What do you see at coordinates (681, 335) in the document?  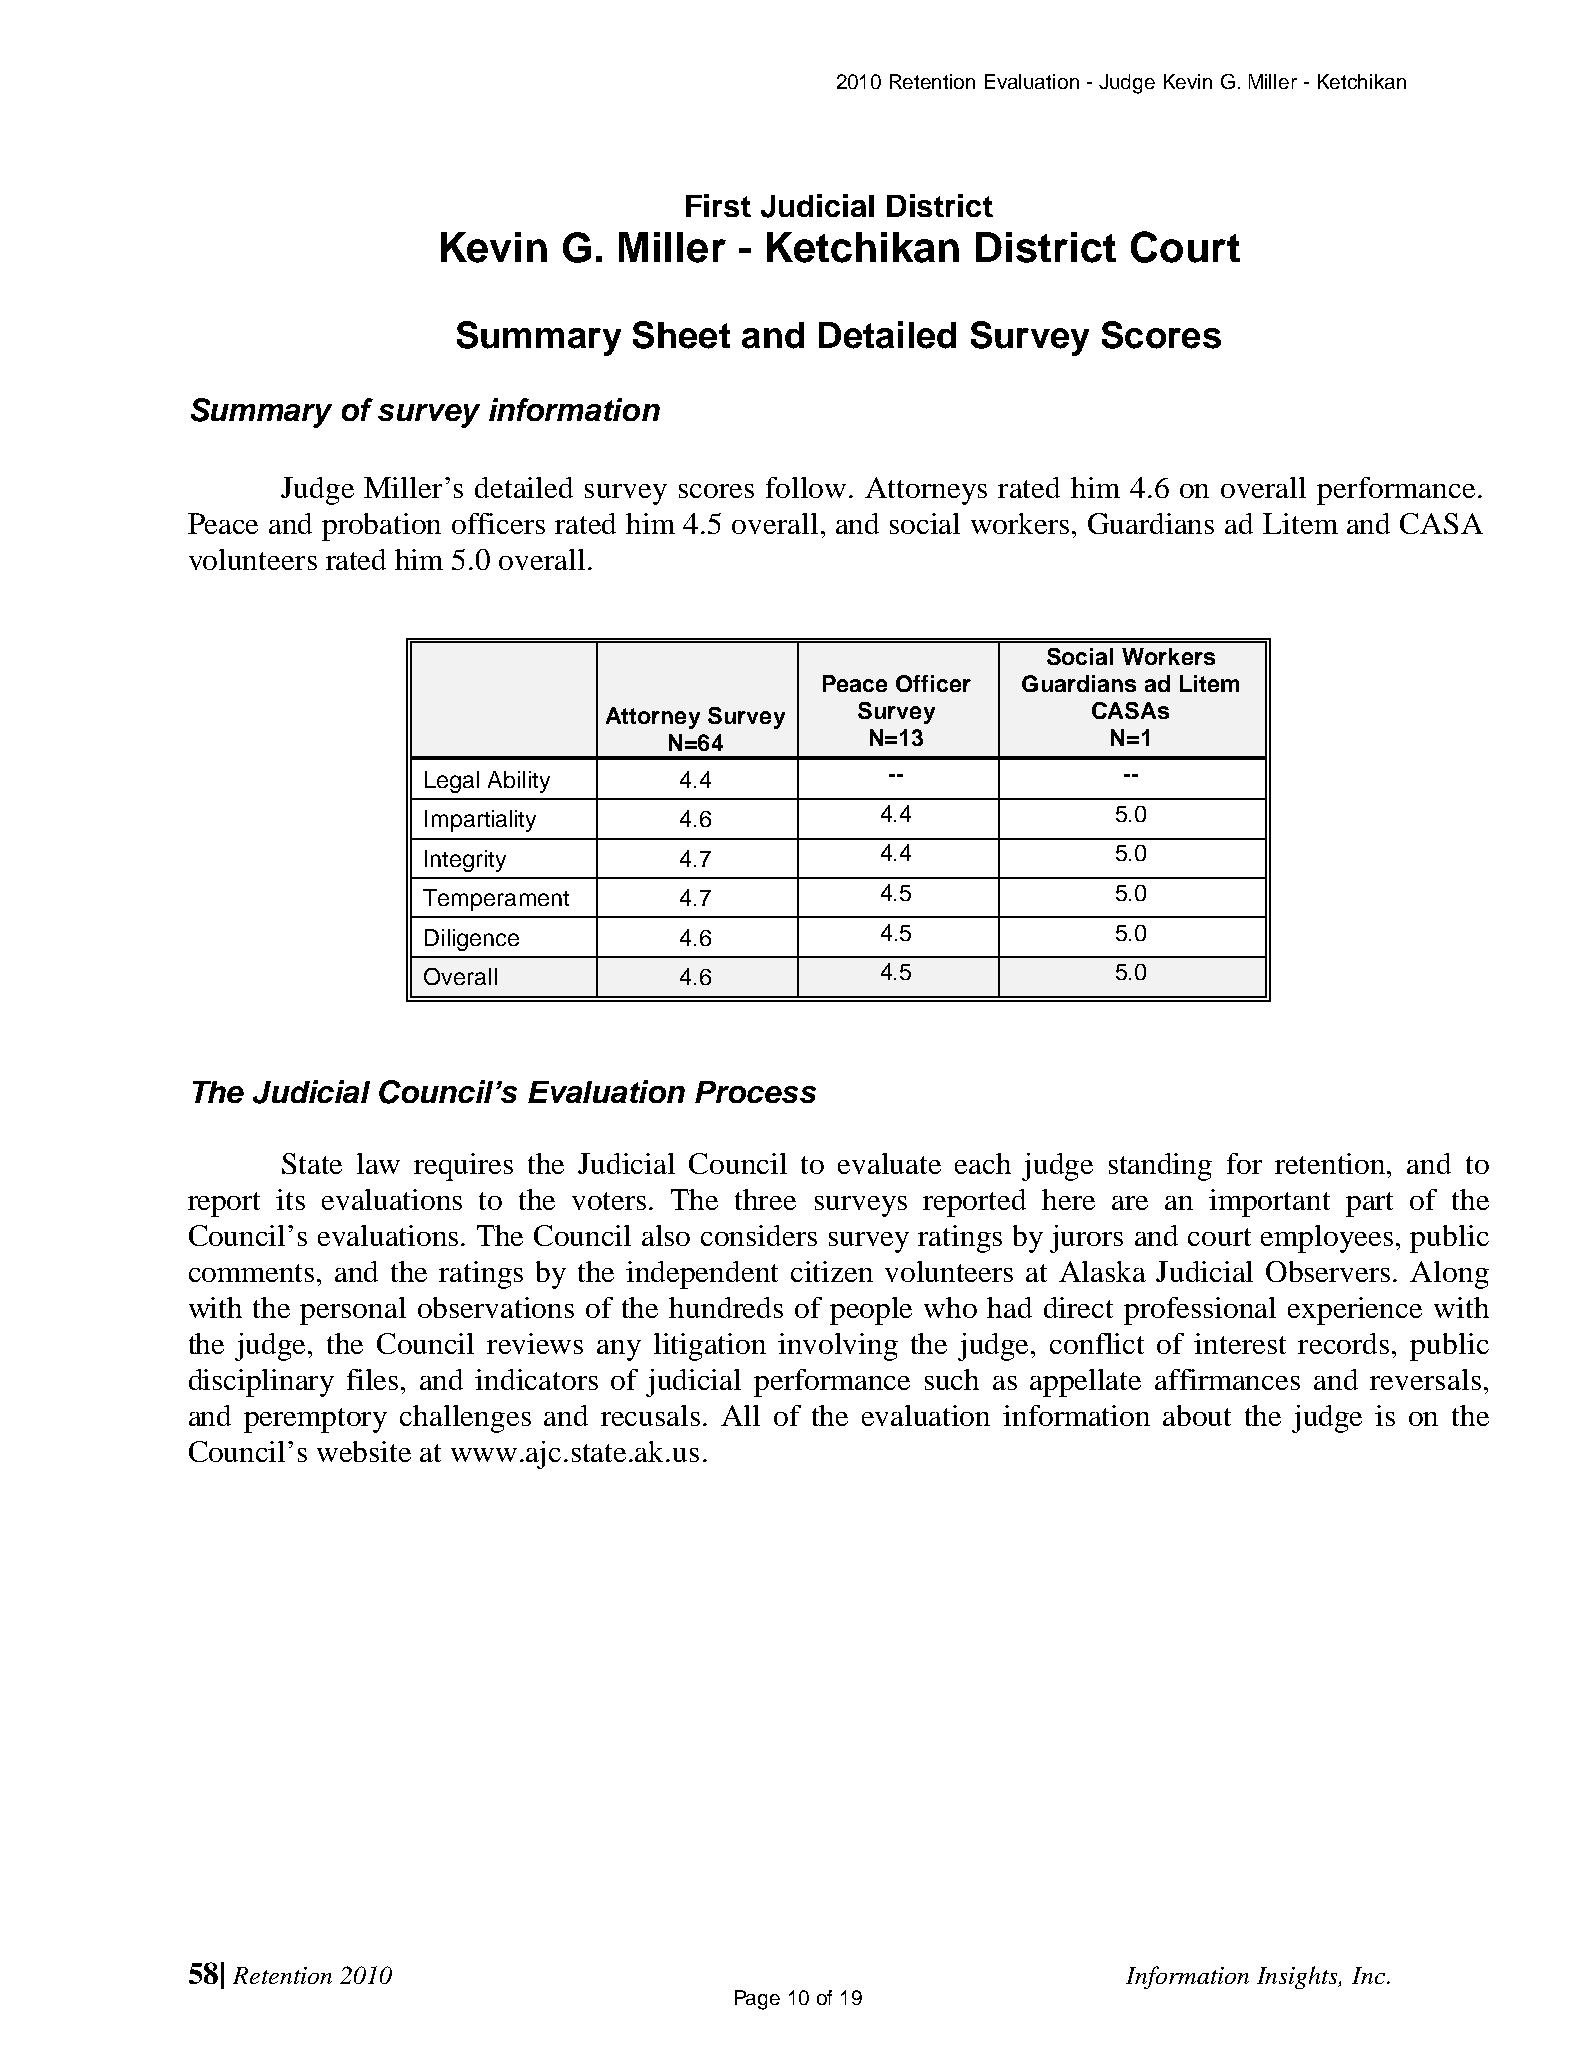 I see `Sheet` at bounding box center [681, 335].
